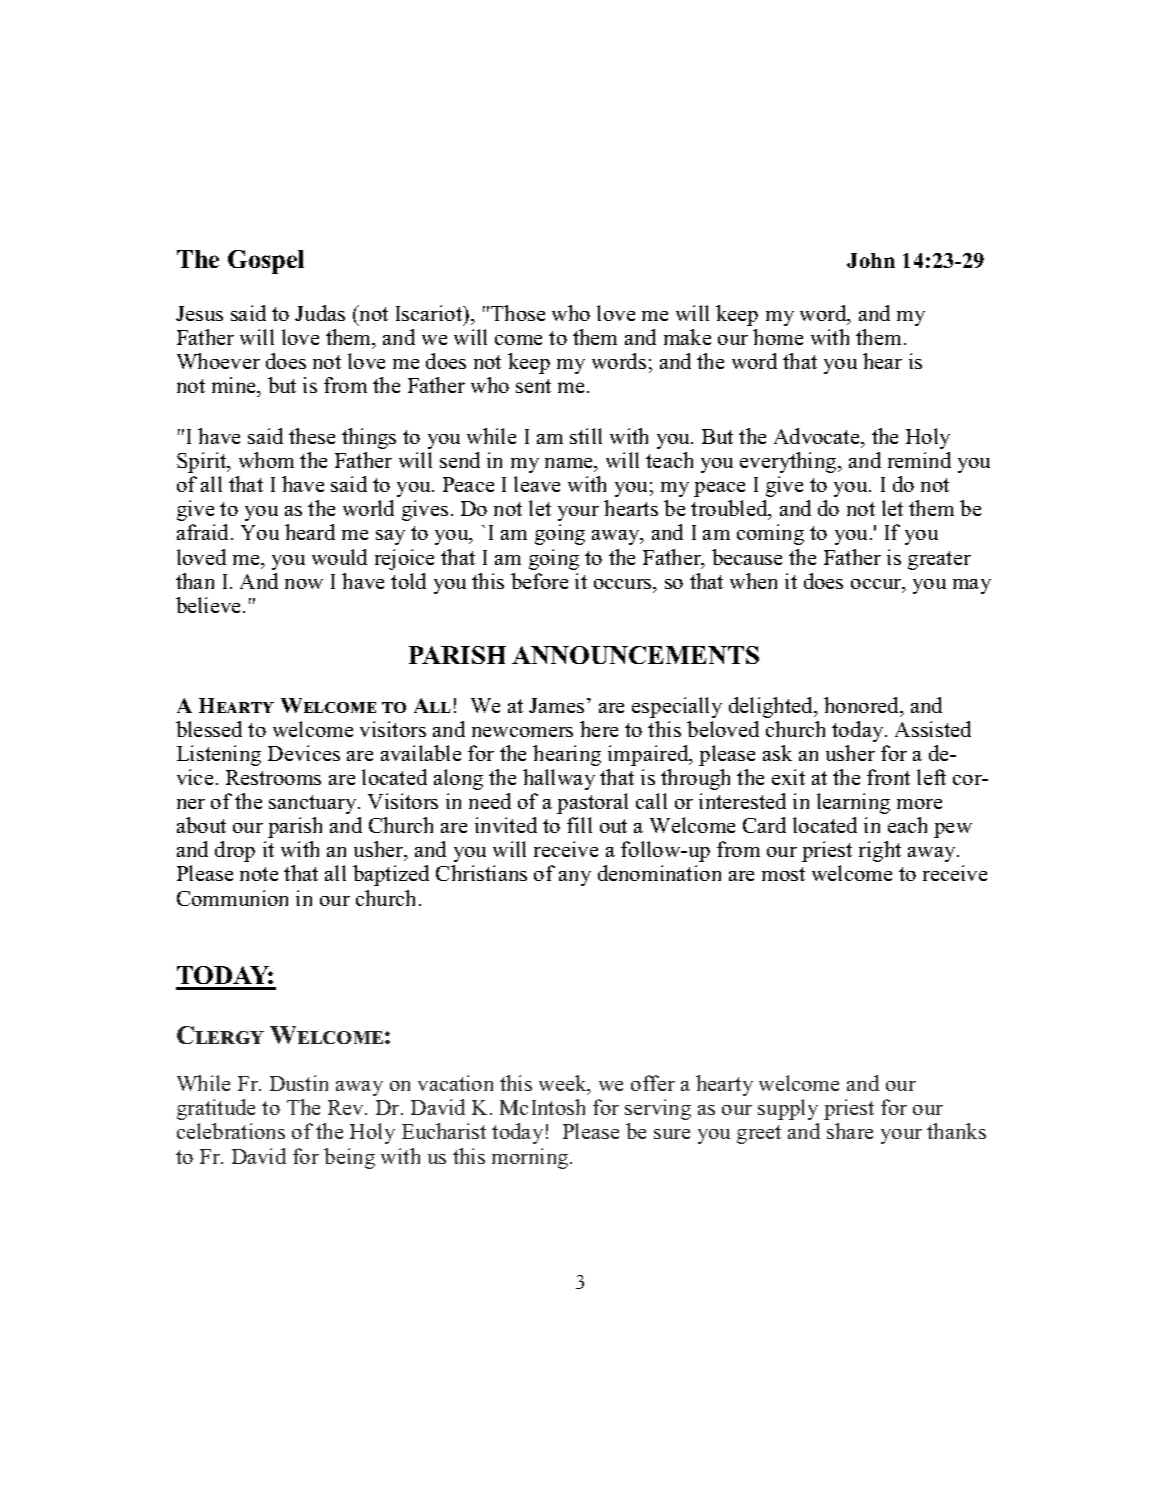  Describe the element at coordinates (266, 262) in the screenshot. I see `Gospel` at that location.
